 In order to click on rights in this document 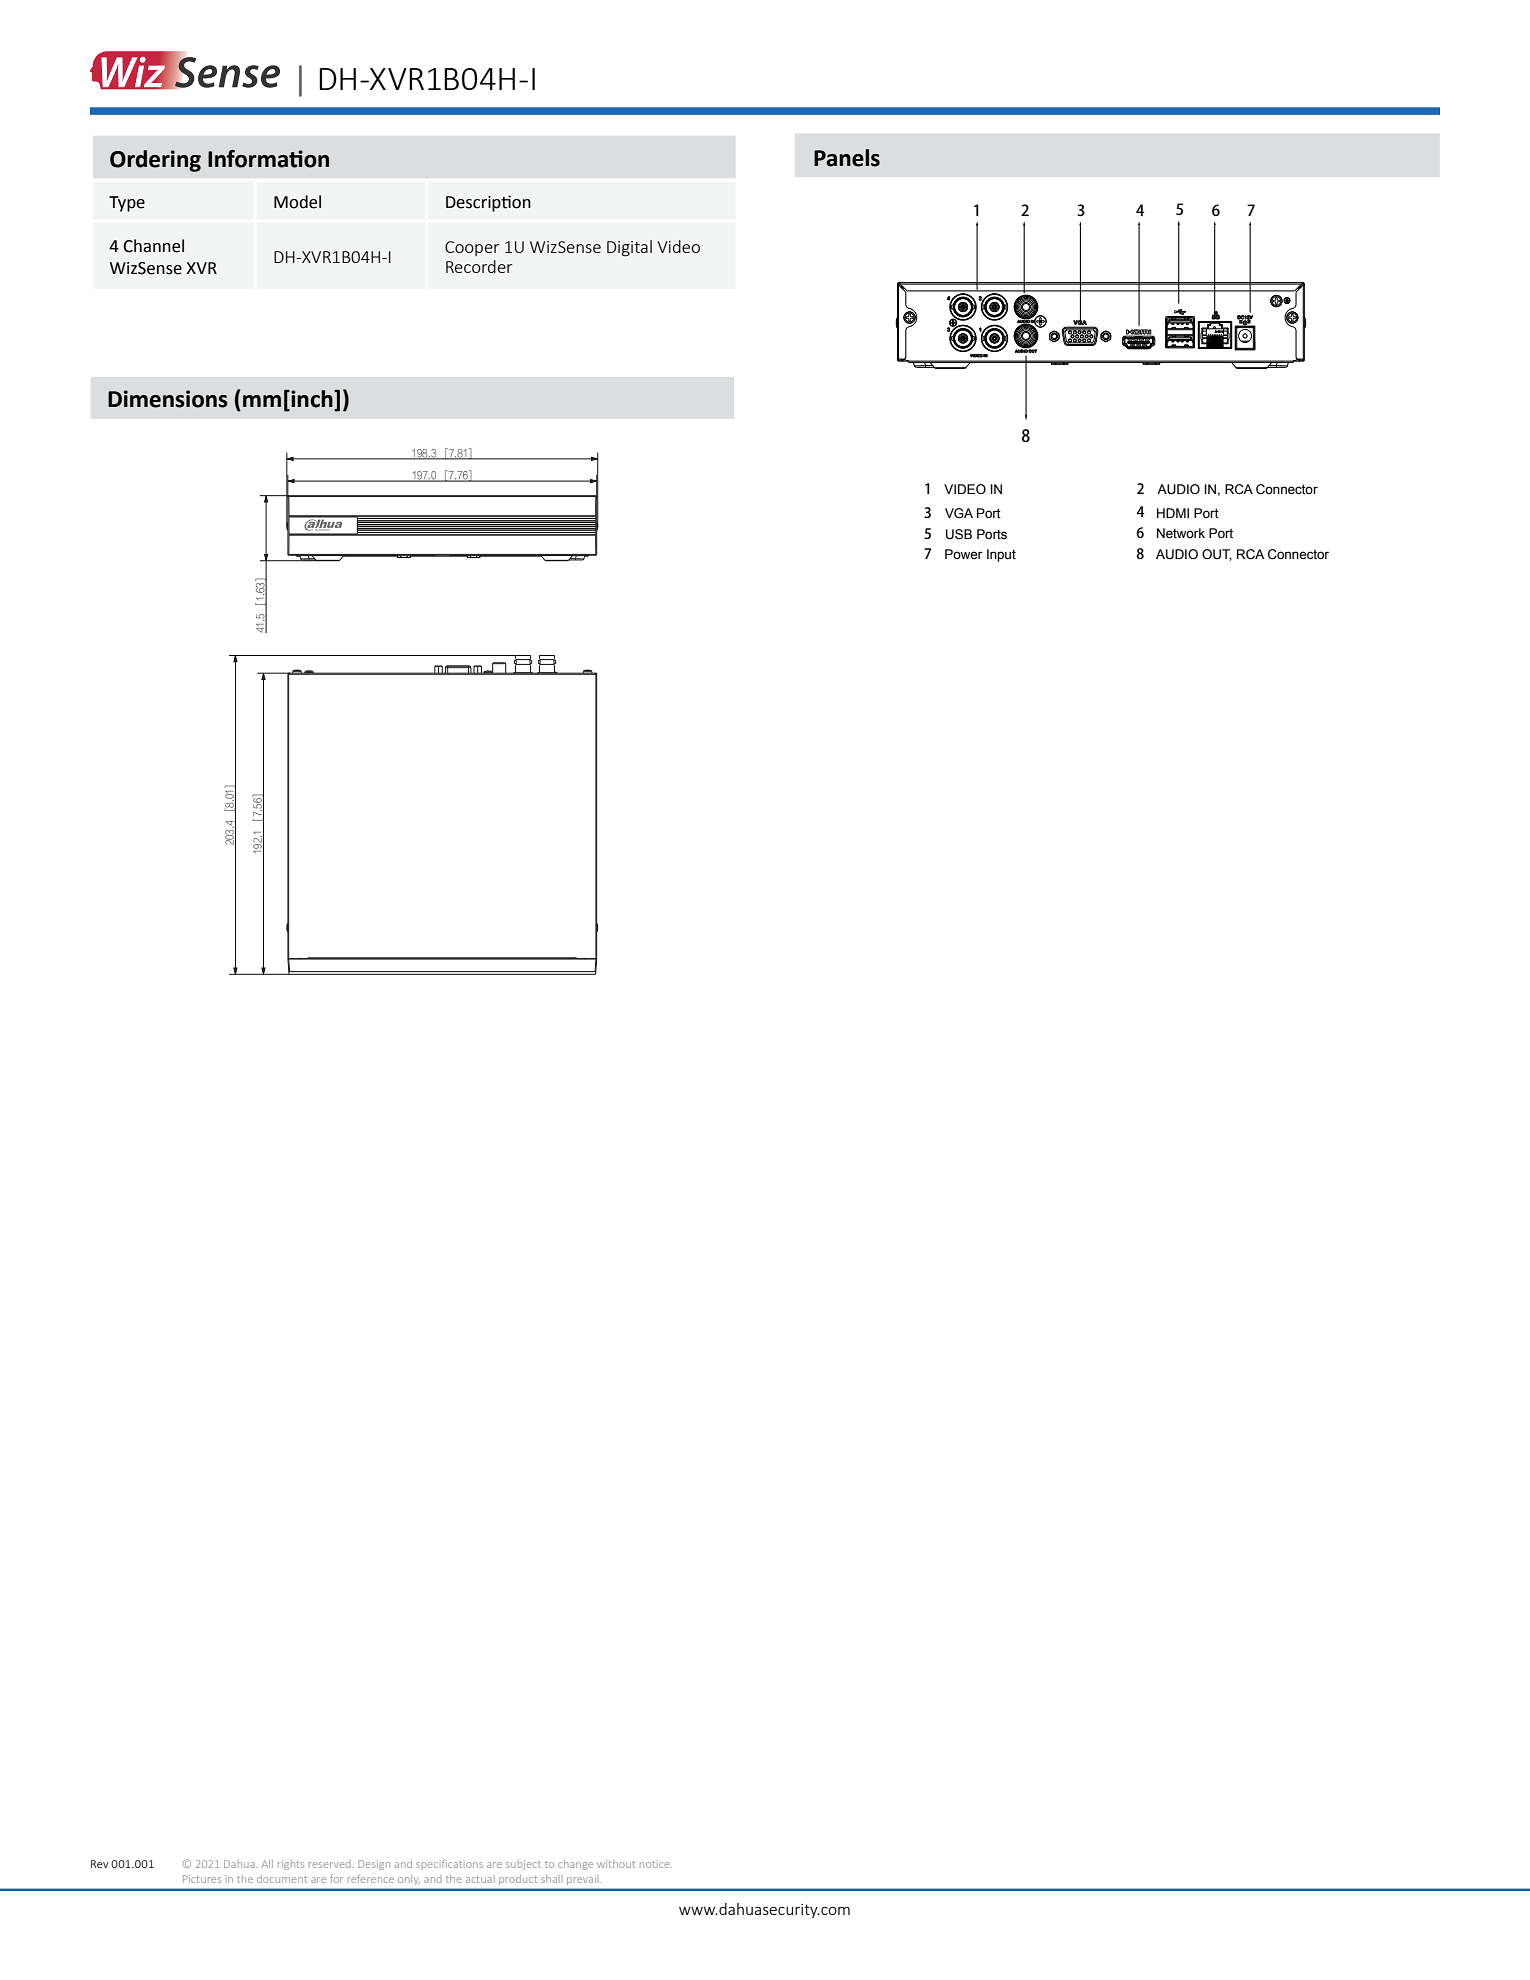, I will do `click(291, 1865)`.
